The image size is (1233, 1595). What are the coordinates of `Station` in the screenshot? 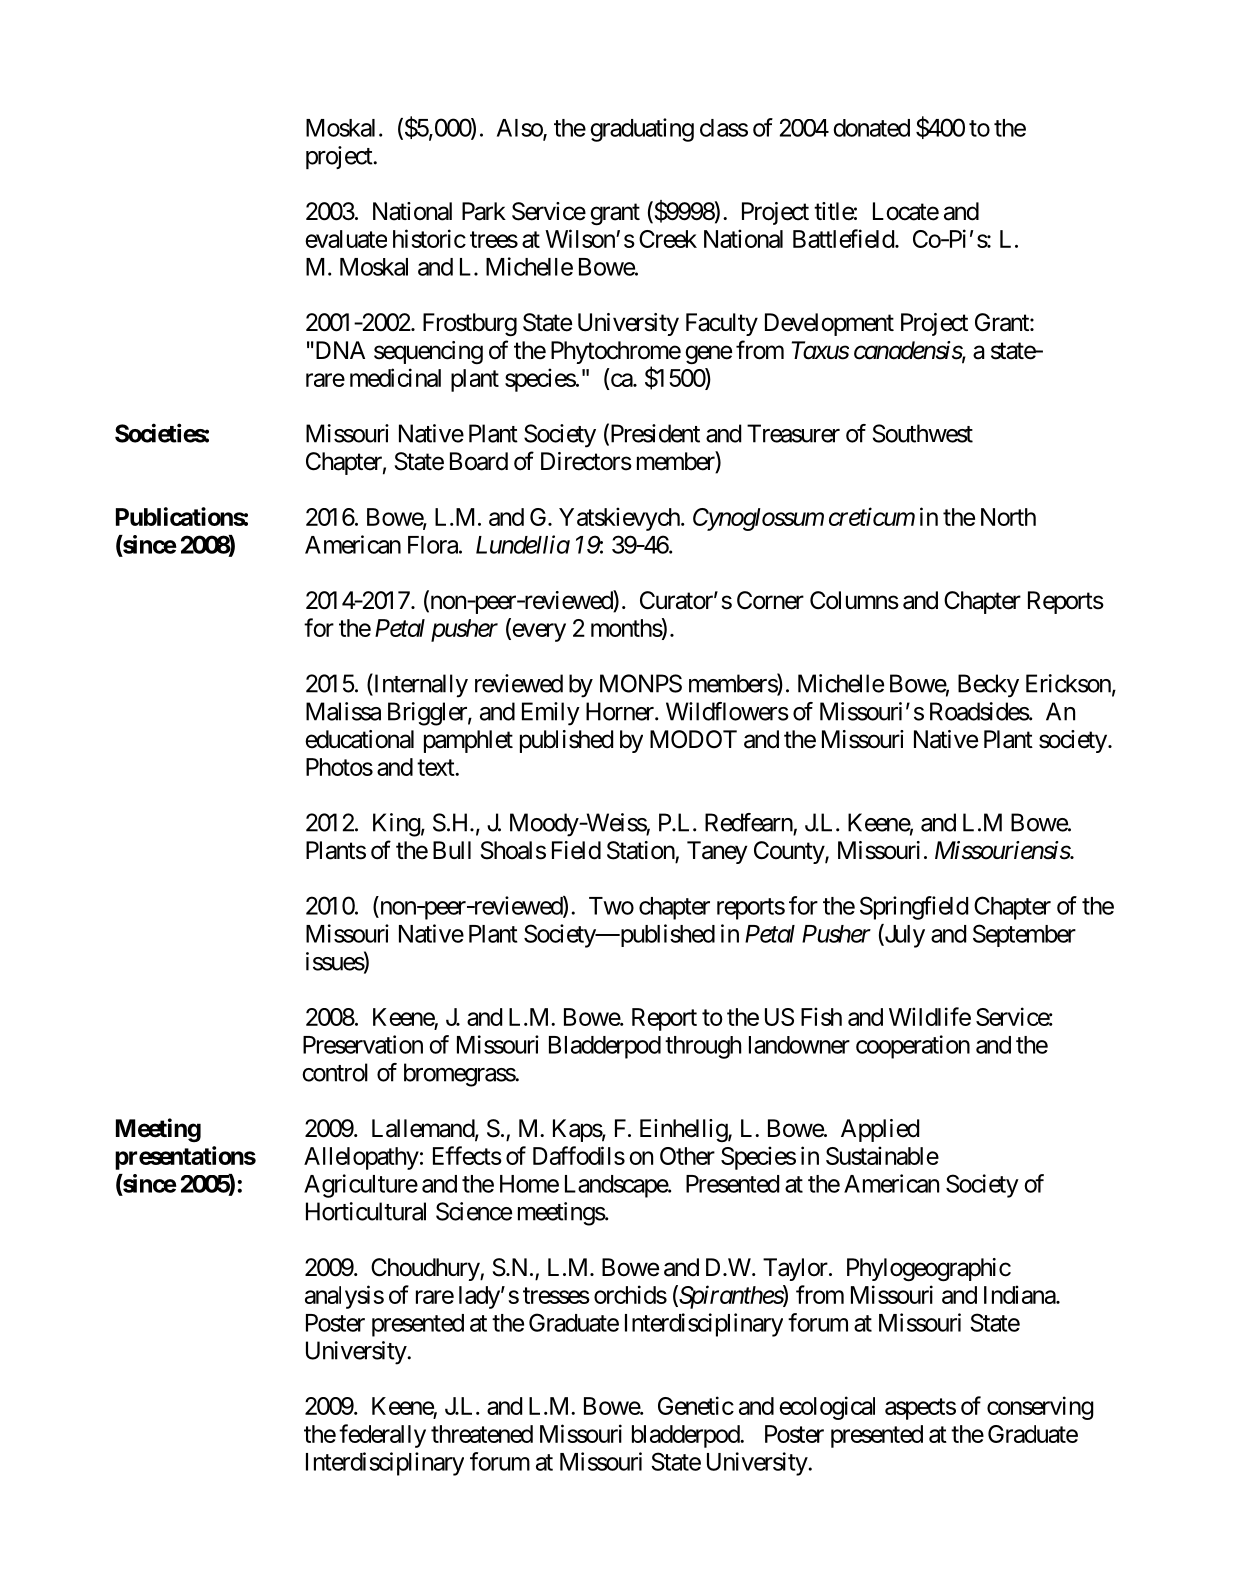 It's located at (641, 851).
